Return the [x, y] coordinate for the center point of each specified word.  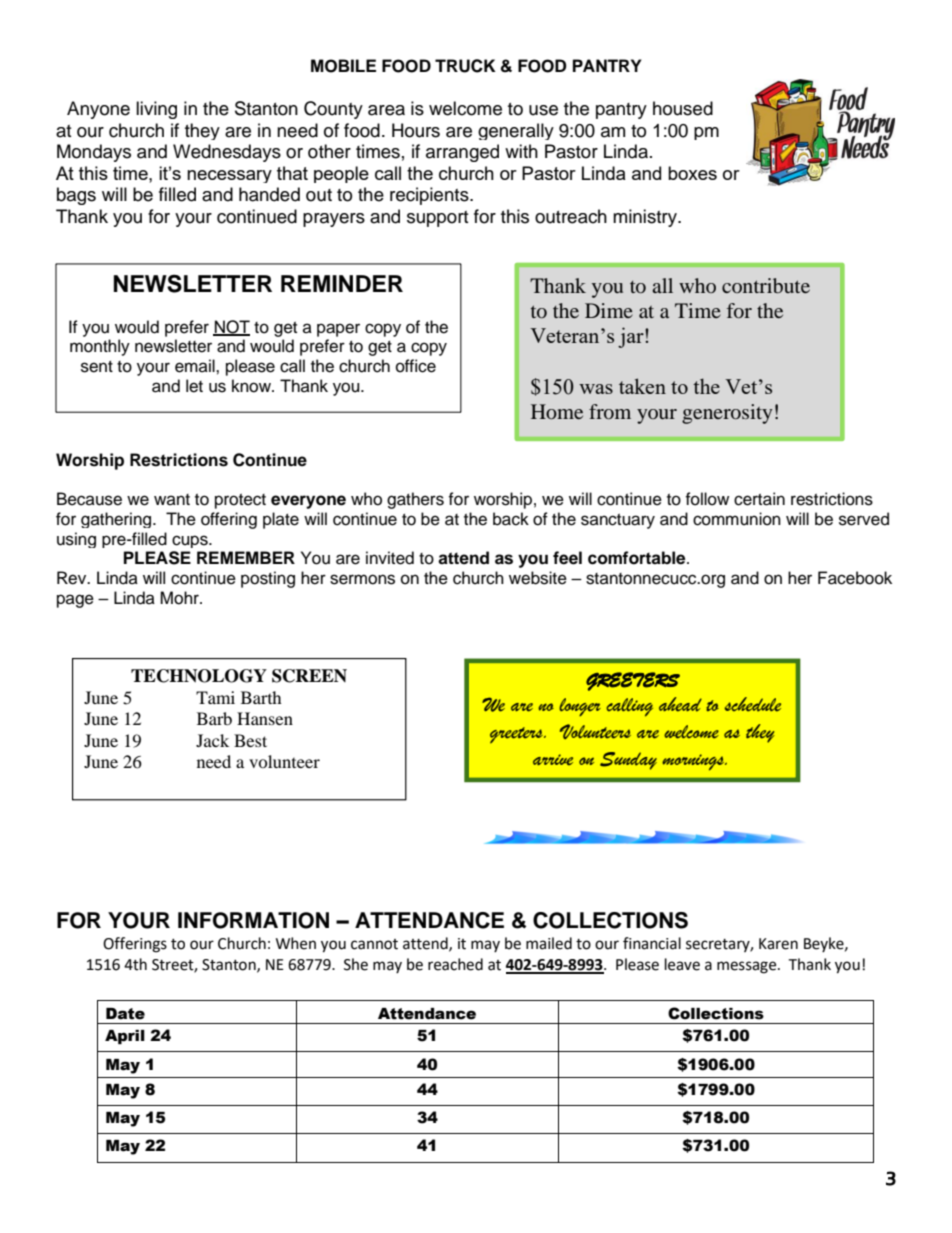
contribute [766, 285]
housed [683, 108]
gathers [415, 500]
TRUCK [465, 66]
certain [759, 499]
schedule [753, 704]
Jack [212, 740]
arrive [553, 760]
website [538, 578]
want [172, 499]
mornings [694, 762]
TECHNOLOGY [199, 676]
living [156, 110]
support [437, 219]
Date [125, 1014]
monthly [100, 347]
